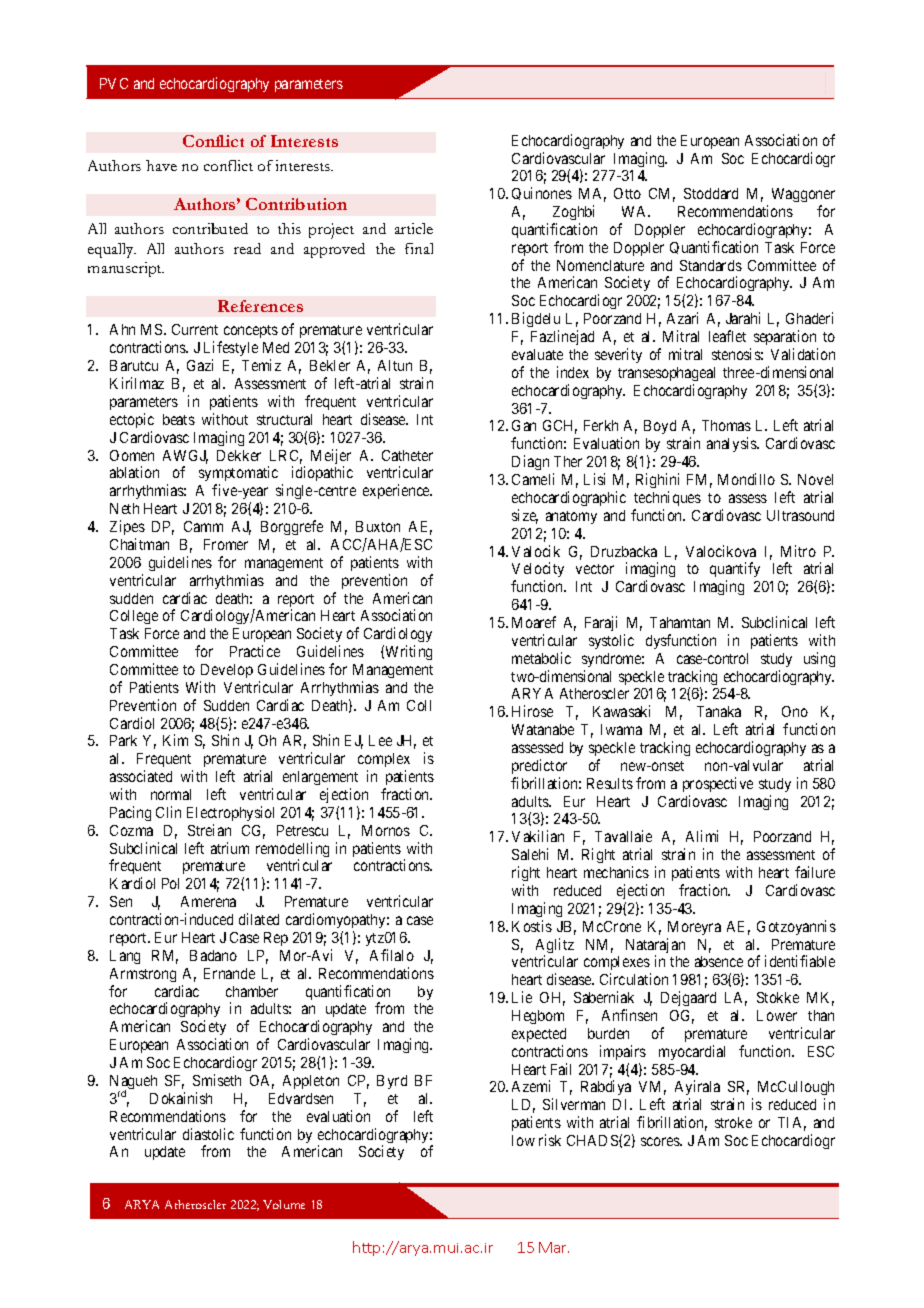 Image resolution: width=924 pixels, height=1308 pixels. What do you see at coordinates (541, 658) in the page?
I see `metabolic` at bounding box center [541, 658].
